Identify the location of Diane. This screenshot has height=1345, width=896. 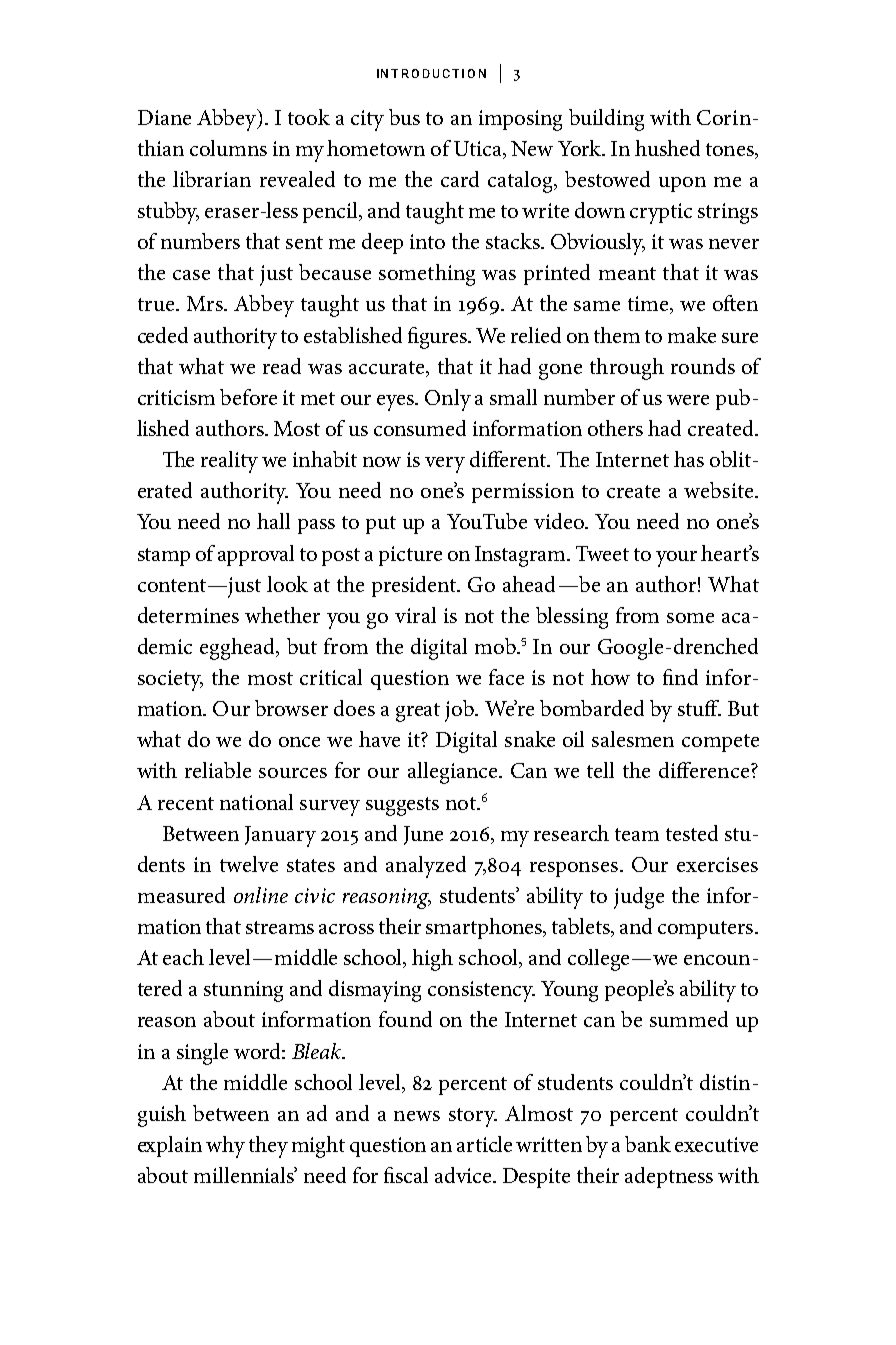
(164, 117).
